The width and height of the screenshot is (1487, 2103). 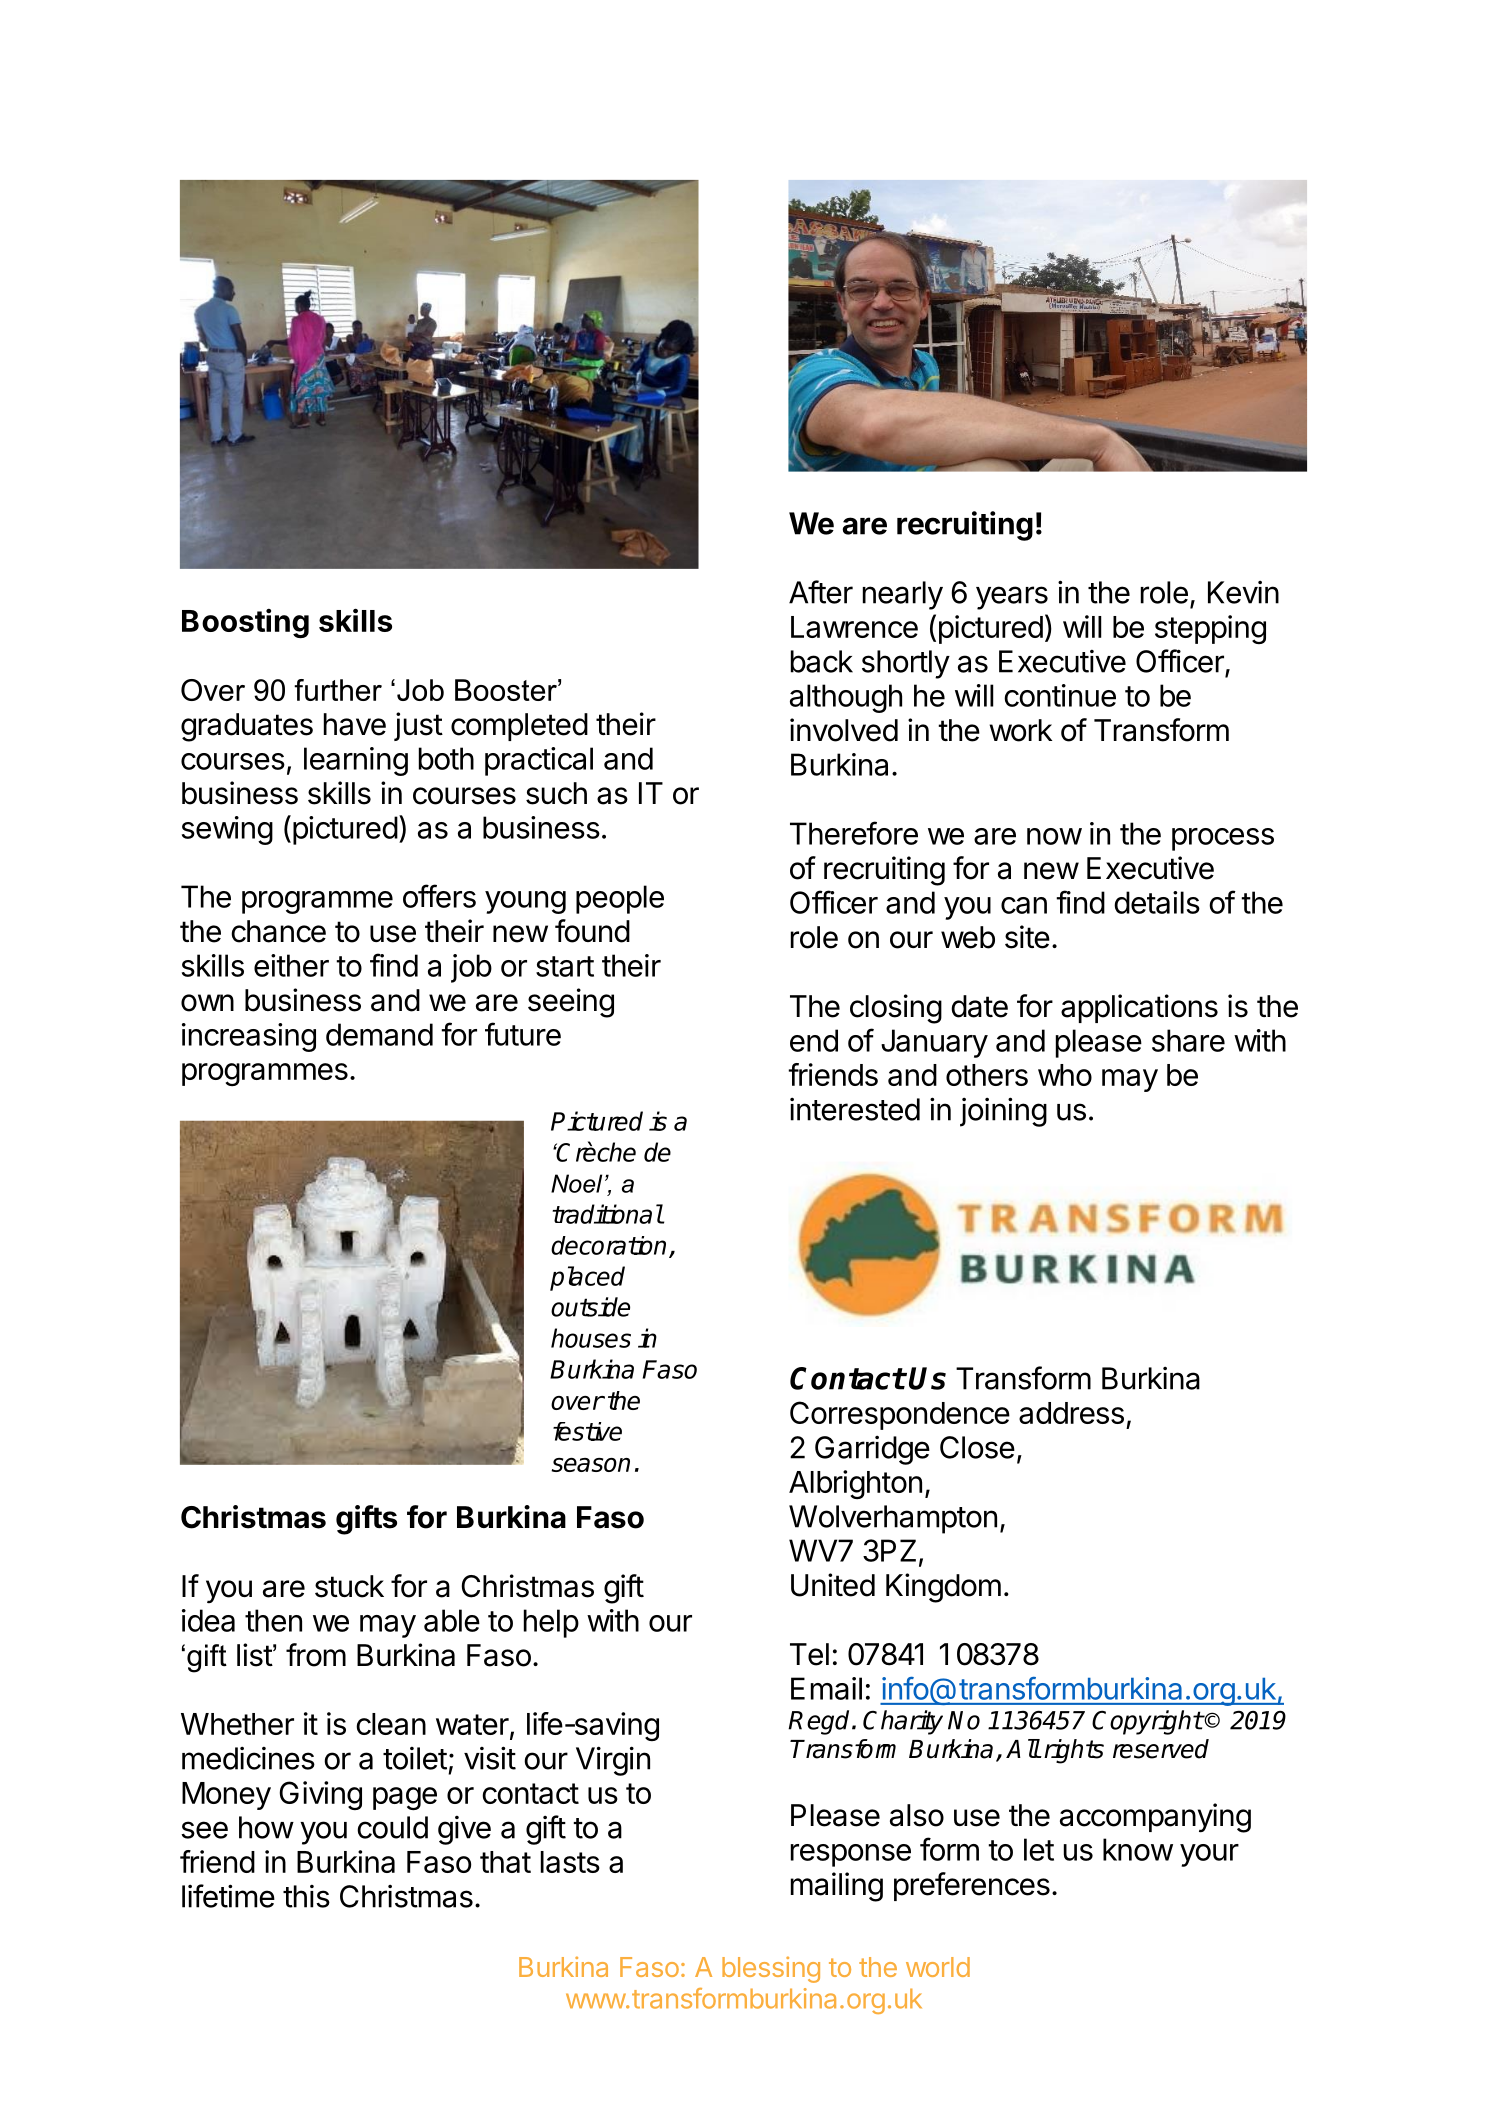 I want to click on back, so click(x=822, y=661).
